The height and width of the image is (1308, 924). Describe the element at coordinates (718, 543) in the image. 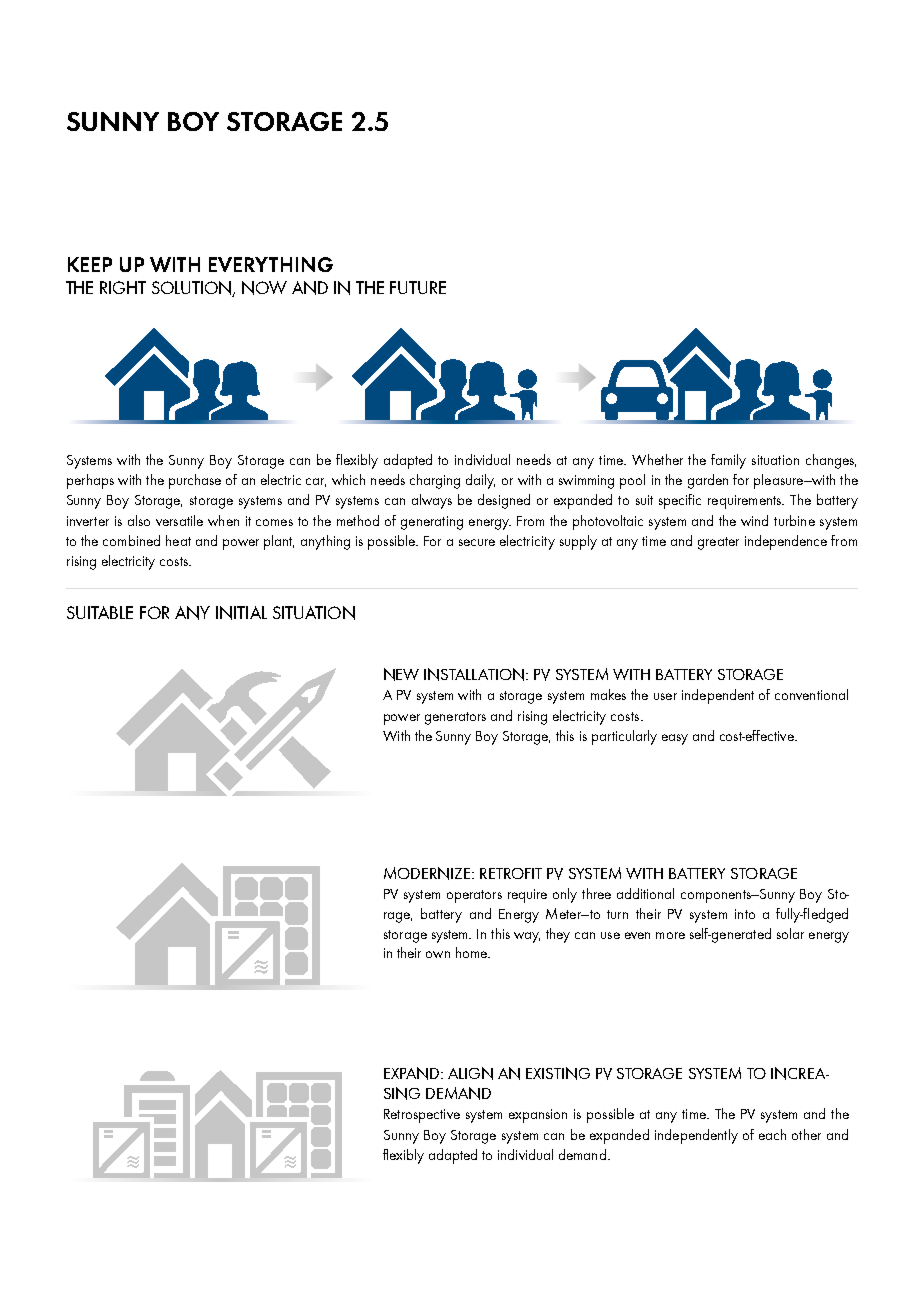

I see `greater` at that location.
